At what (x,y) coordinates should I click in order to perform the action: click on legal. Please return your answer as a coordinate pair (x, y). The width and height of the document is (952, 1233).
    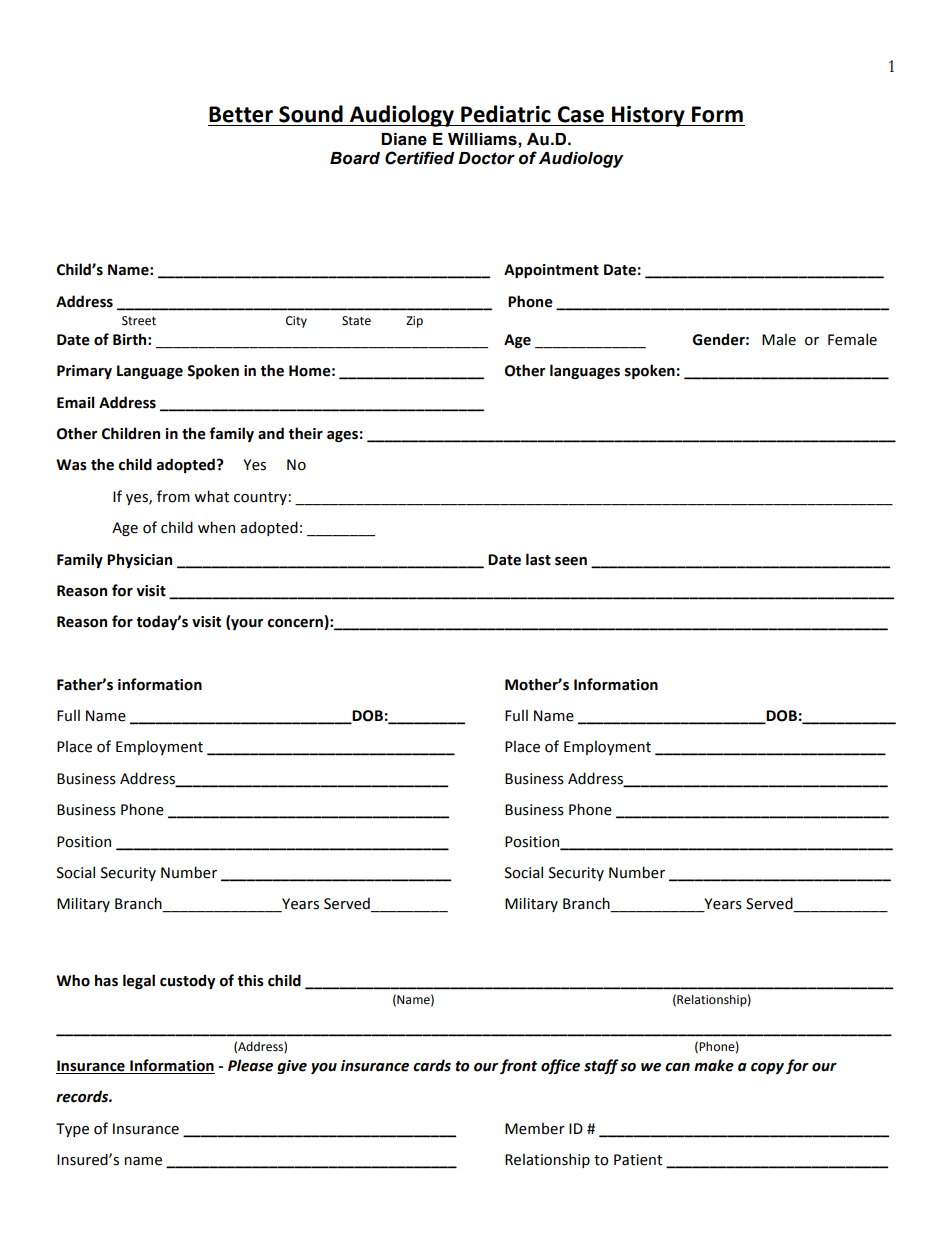
    Looking at the image, I should click on (139, 981).
